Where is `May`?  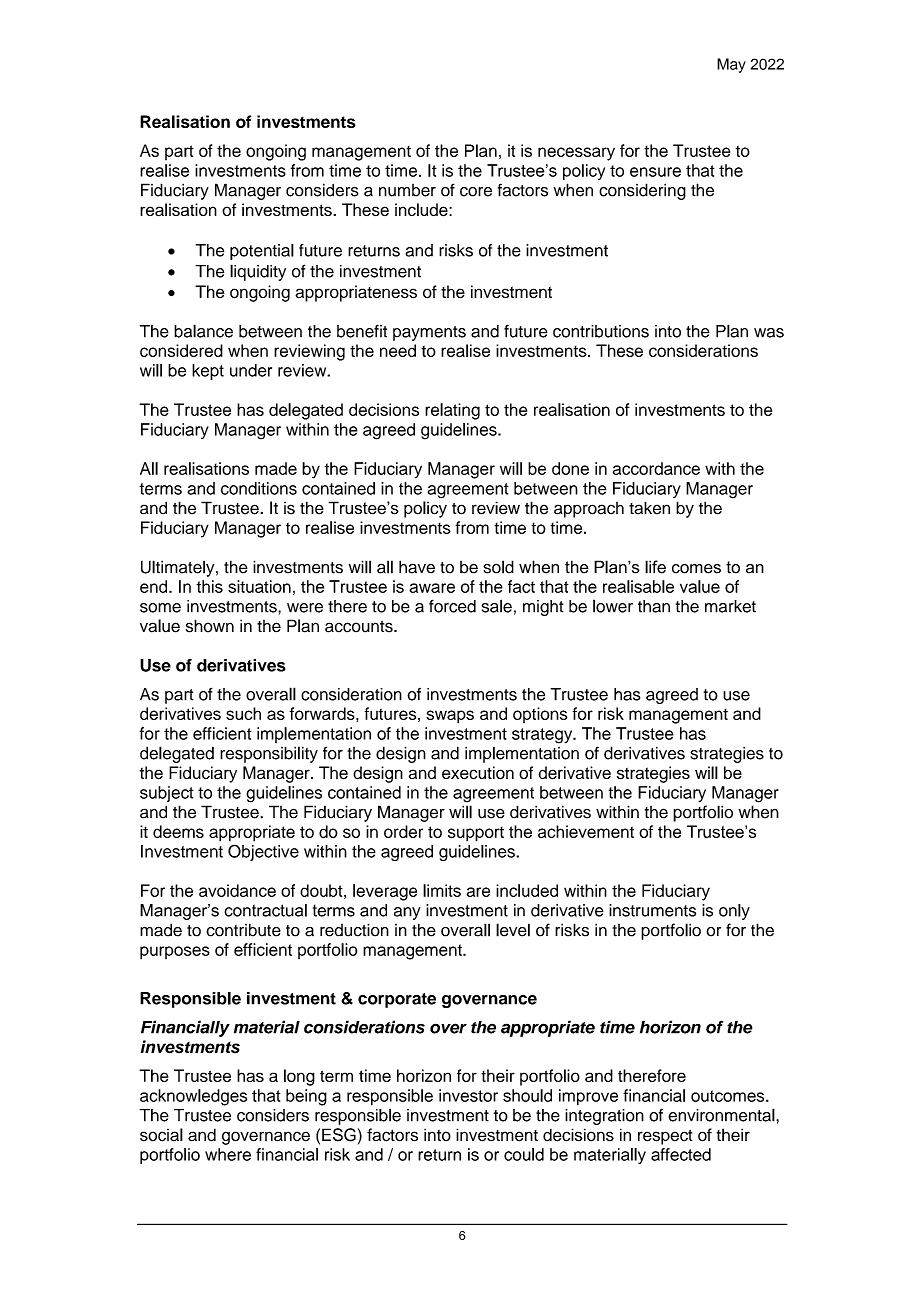 May is located at coordinates (731, 65).
